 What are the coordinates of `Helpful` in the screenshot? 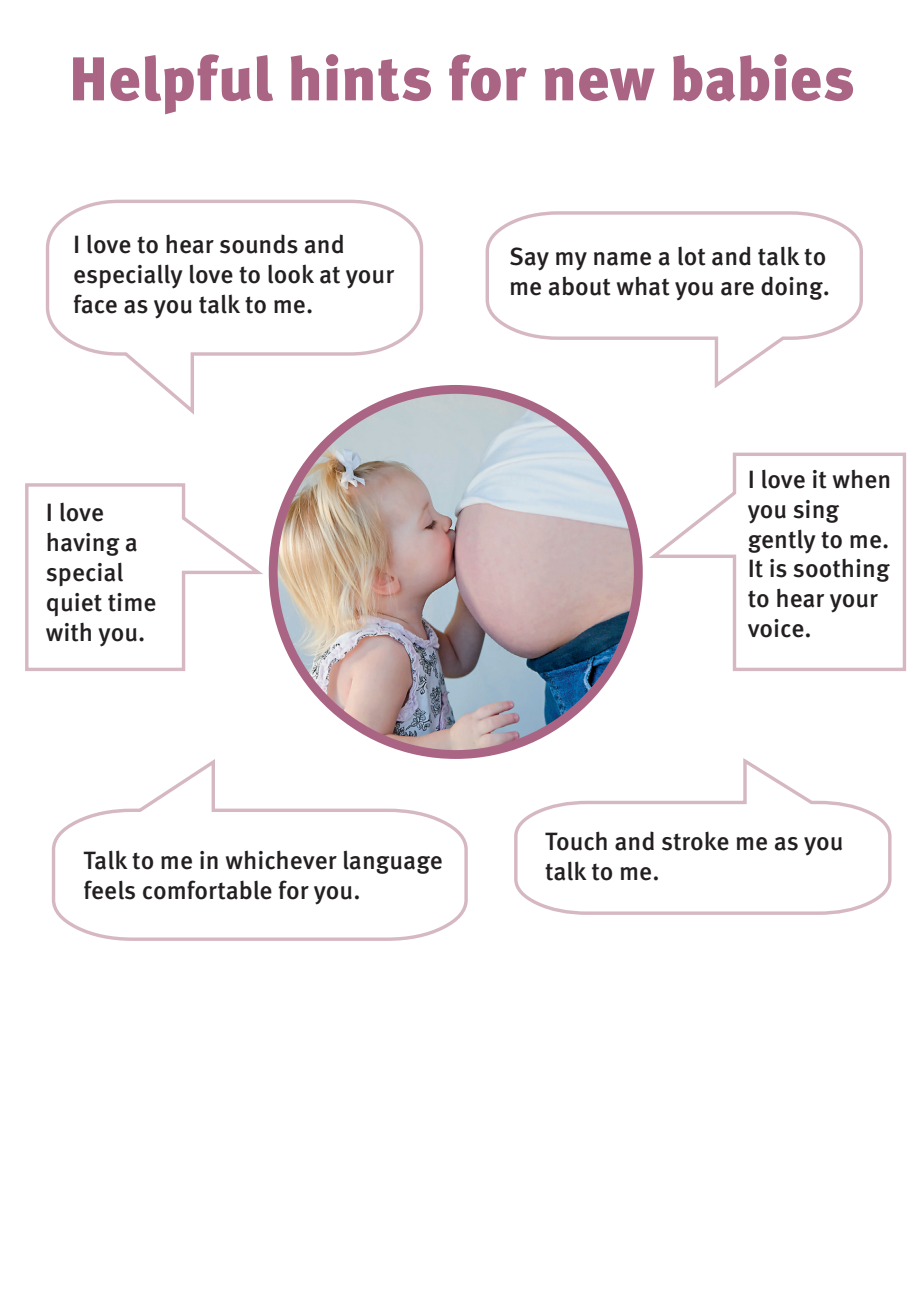 It's located at (173, 84).
